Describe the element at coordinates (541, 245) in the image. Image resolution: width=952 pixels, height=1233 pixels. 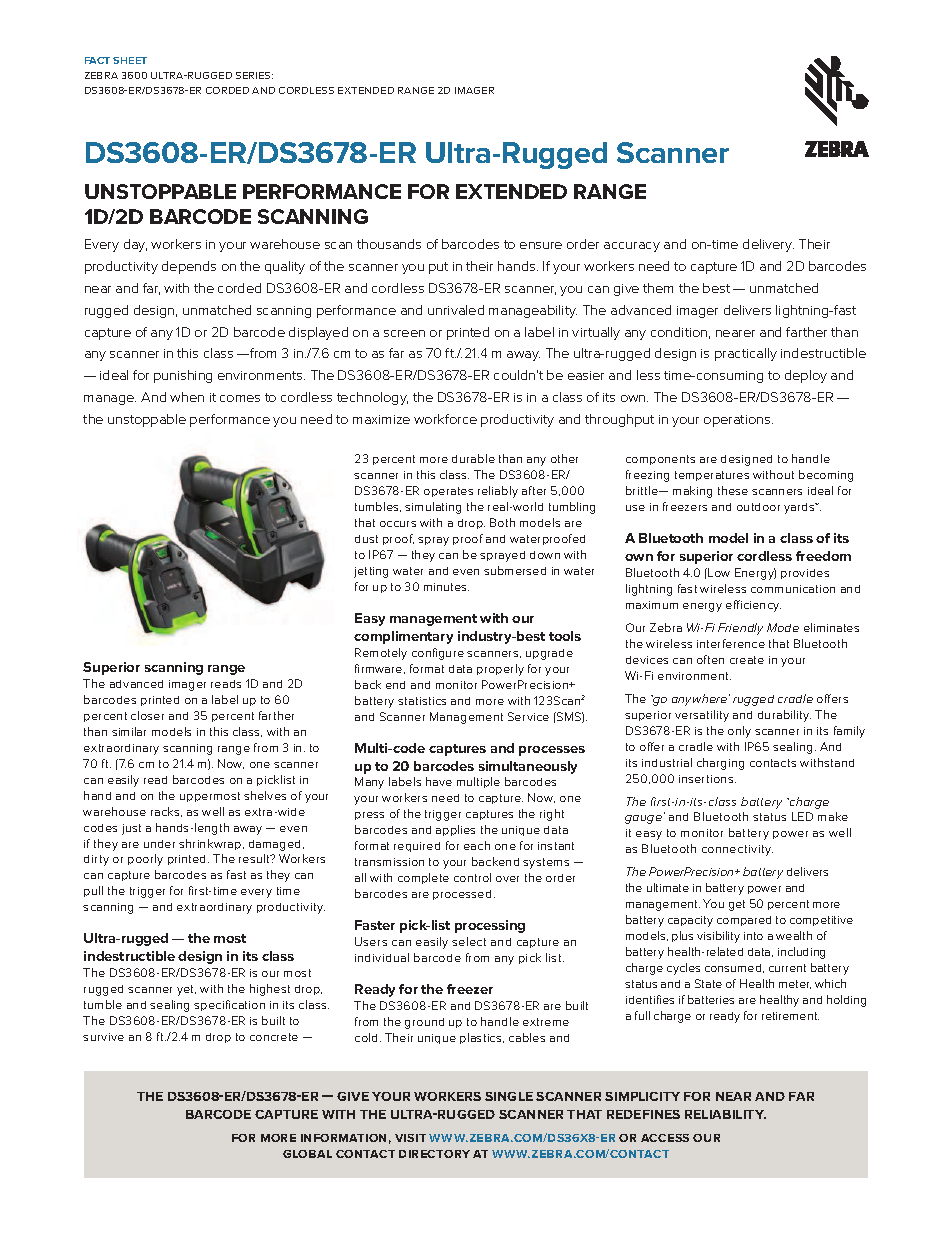
I see `ensure` at that location.
